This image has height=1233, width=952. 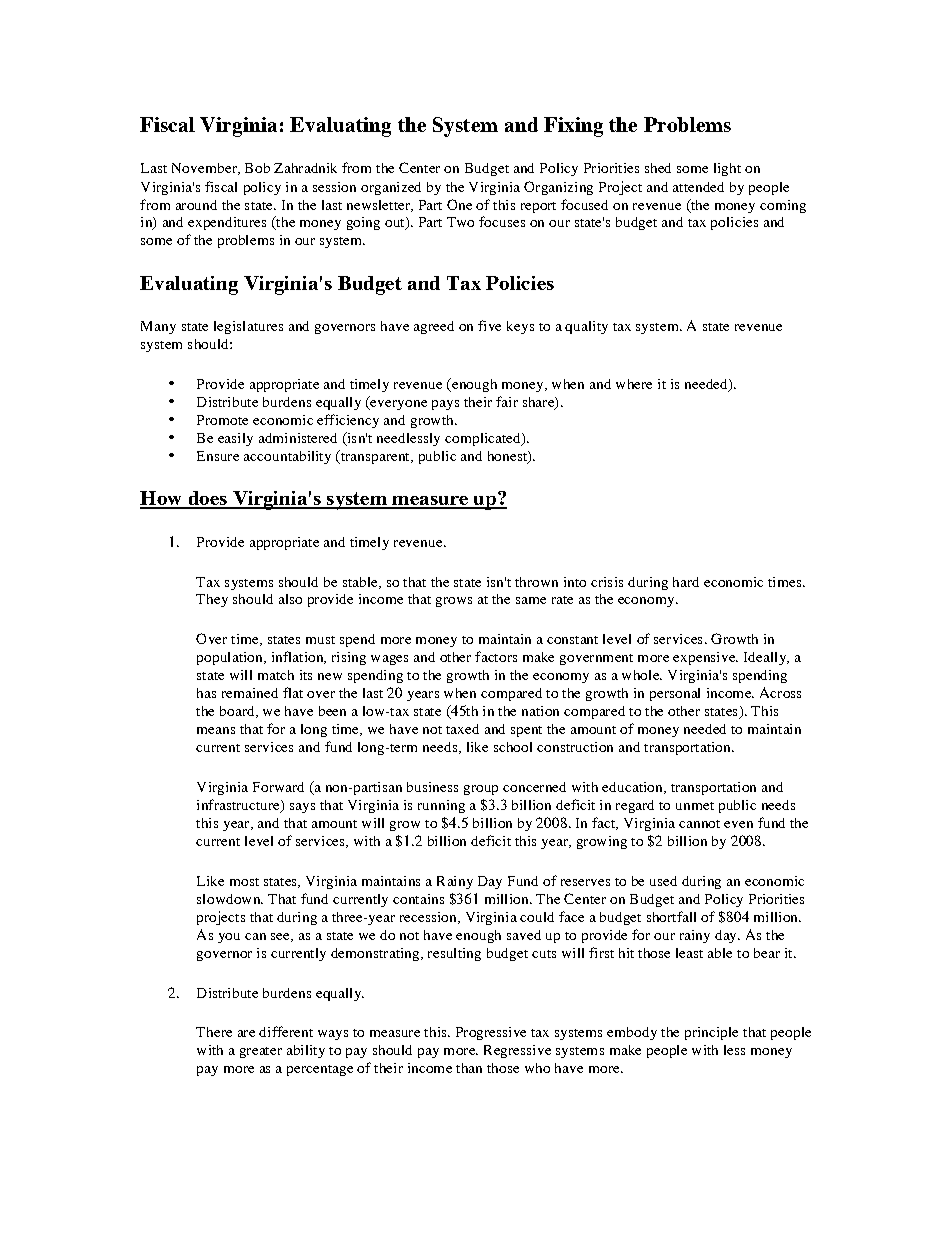 I want to click on They, so click(x=212, y=600).
